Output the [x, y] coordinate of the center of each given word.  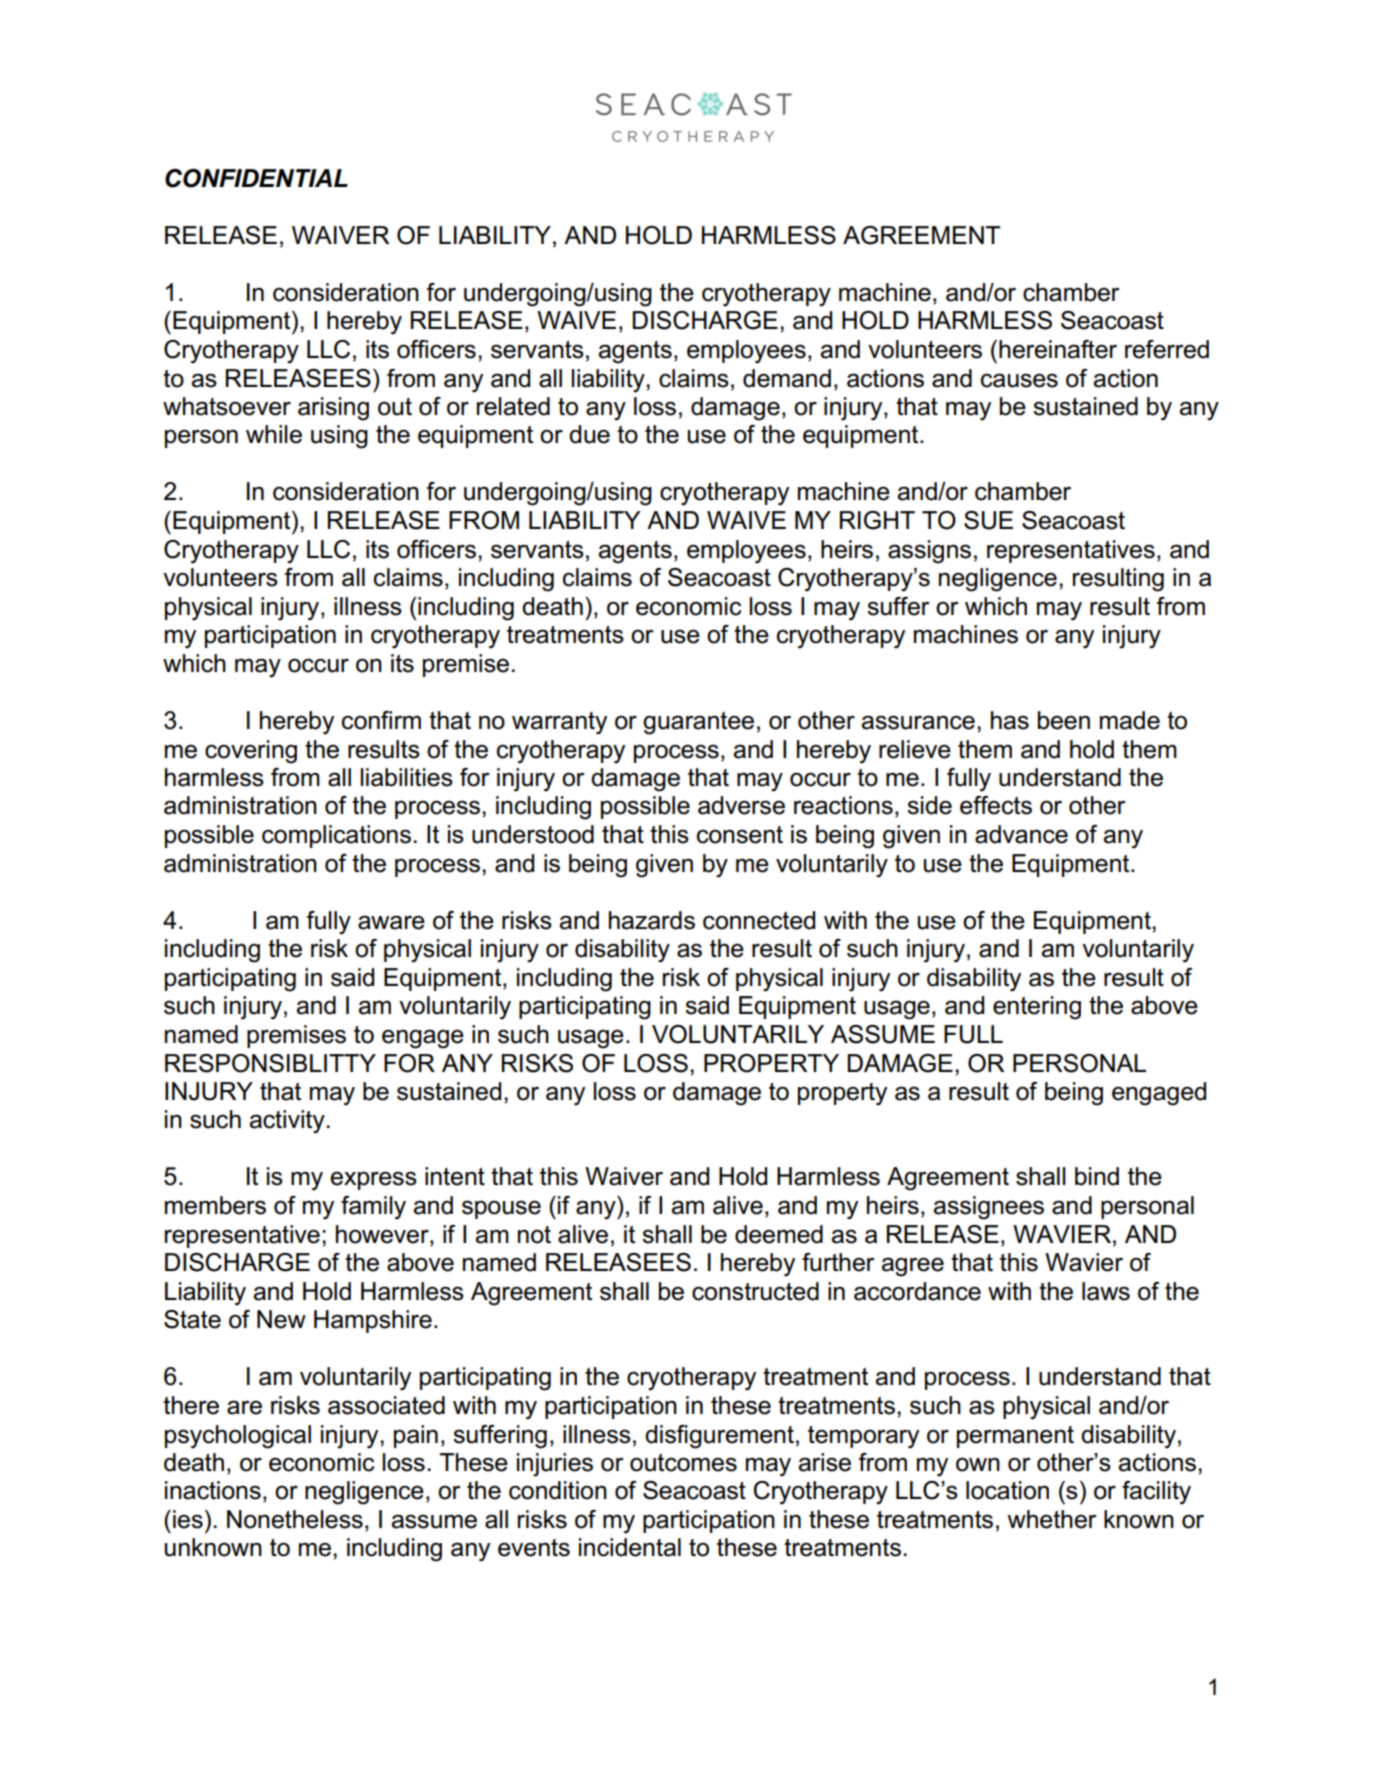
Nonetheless [295, 1519]
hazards [652, 920]
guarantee [698, 723]
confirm [381, 720]
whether [1052, 1519]
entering [1037, 1008]
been [1064, 720]
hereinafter [1058, 349]
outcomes [683, 1463]
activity [287, 1122]
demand [787, 378]
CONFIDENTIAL [256, 178]
